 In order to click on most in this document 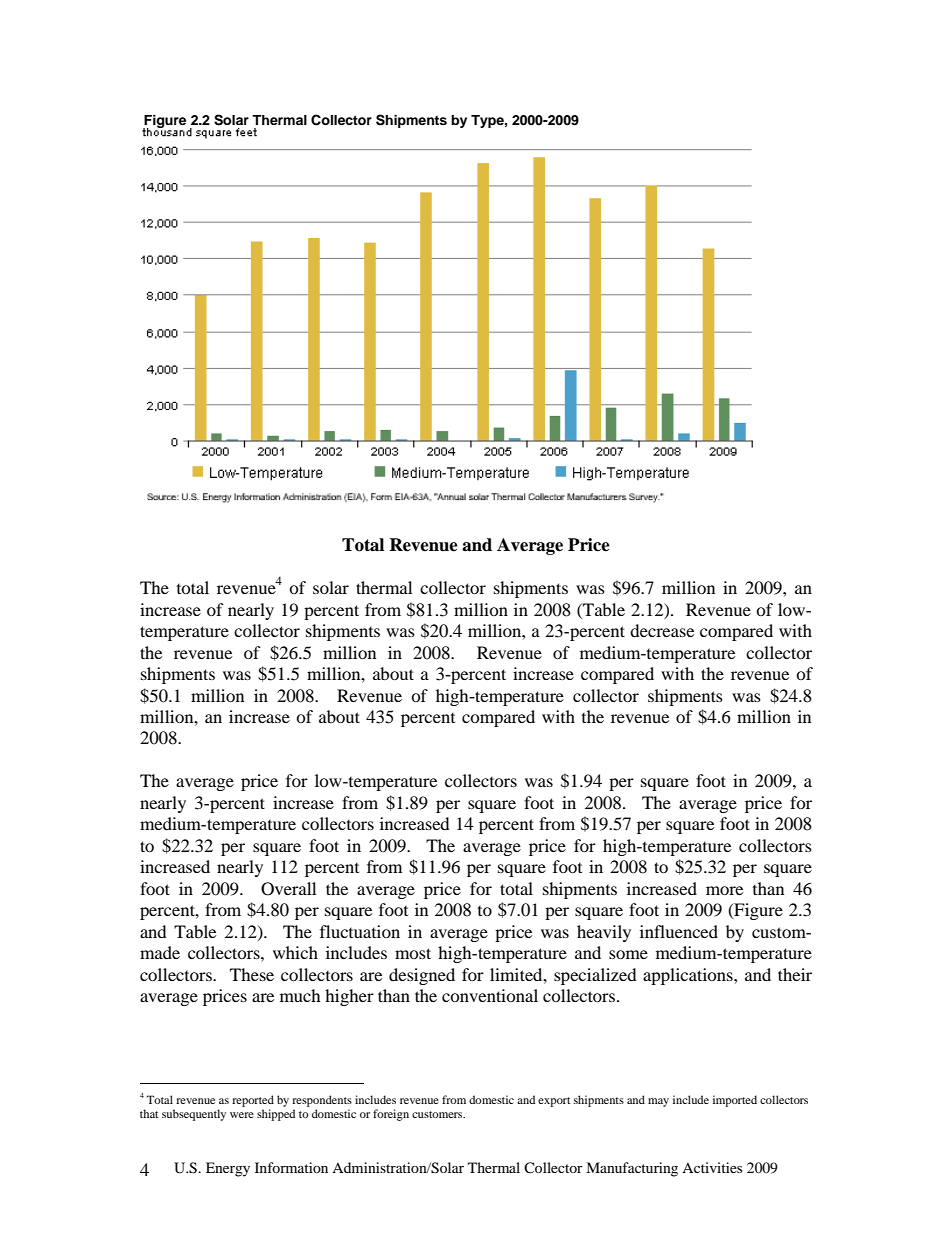, I will do `click(413, 953)`.
